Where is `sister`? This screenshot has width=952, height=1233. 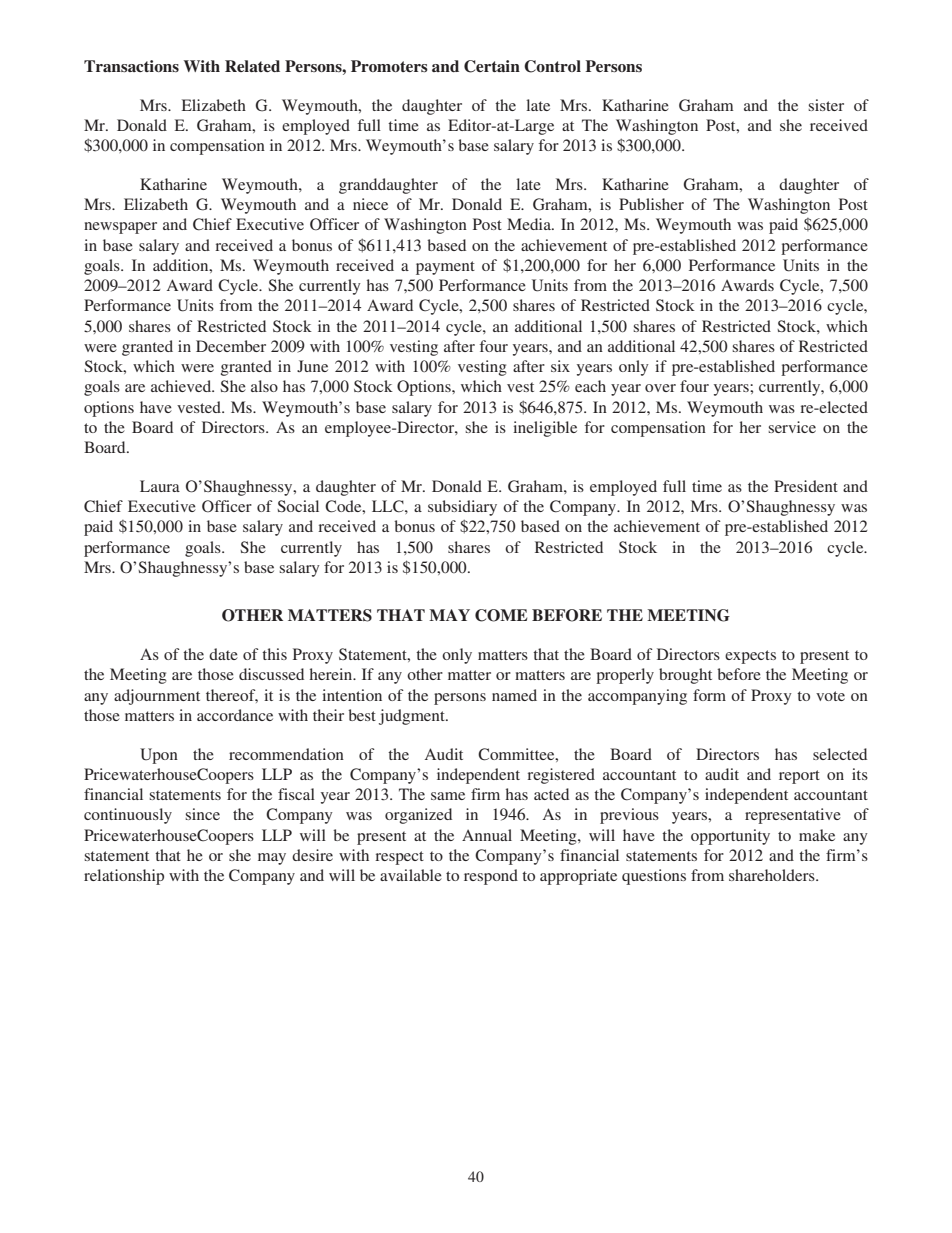
sister is located at coordinates (826, 105).
